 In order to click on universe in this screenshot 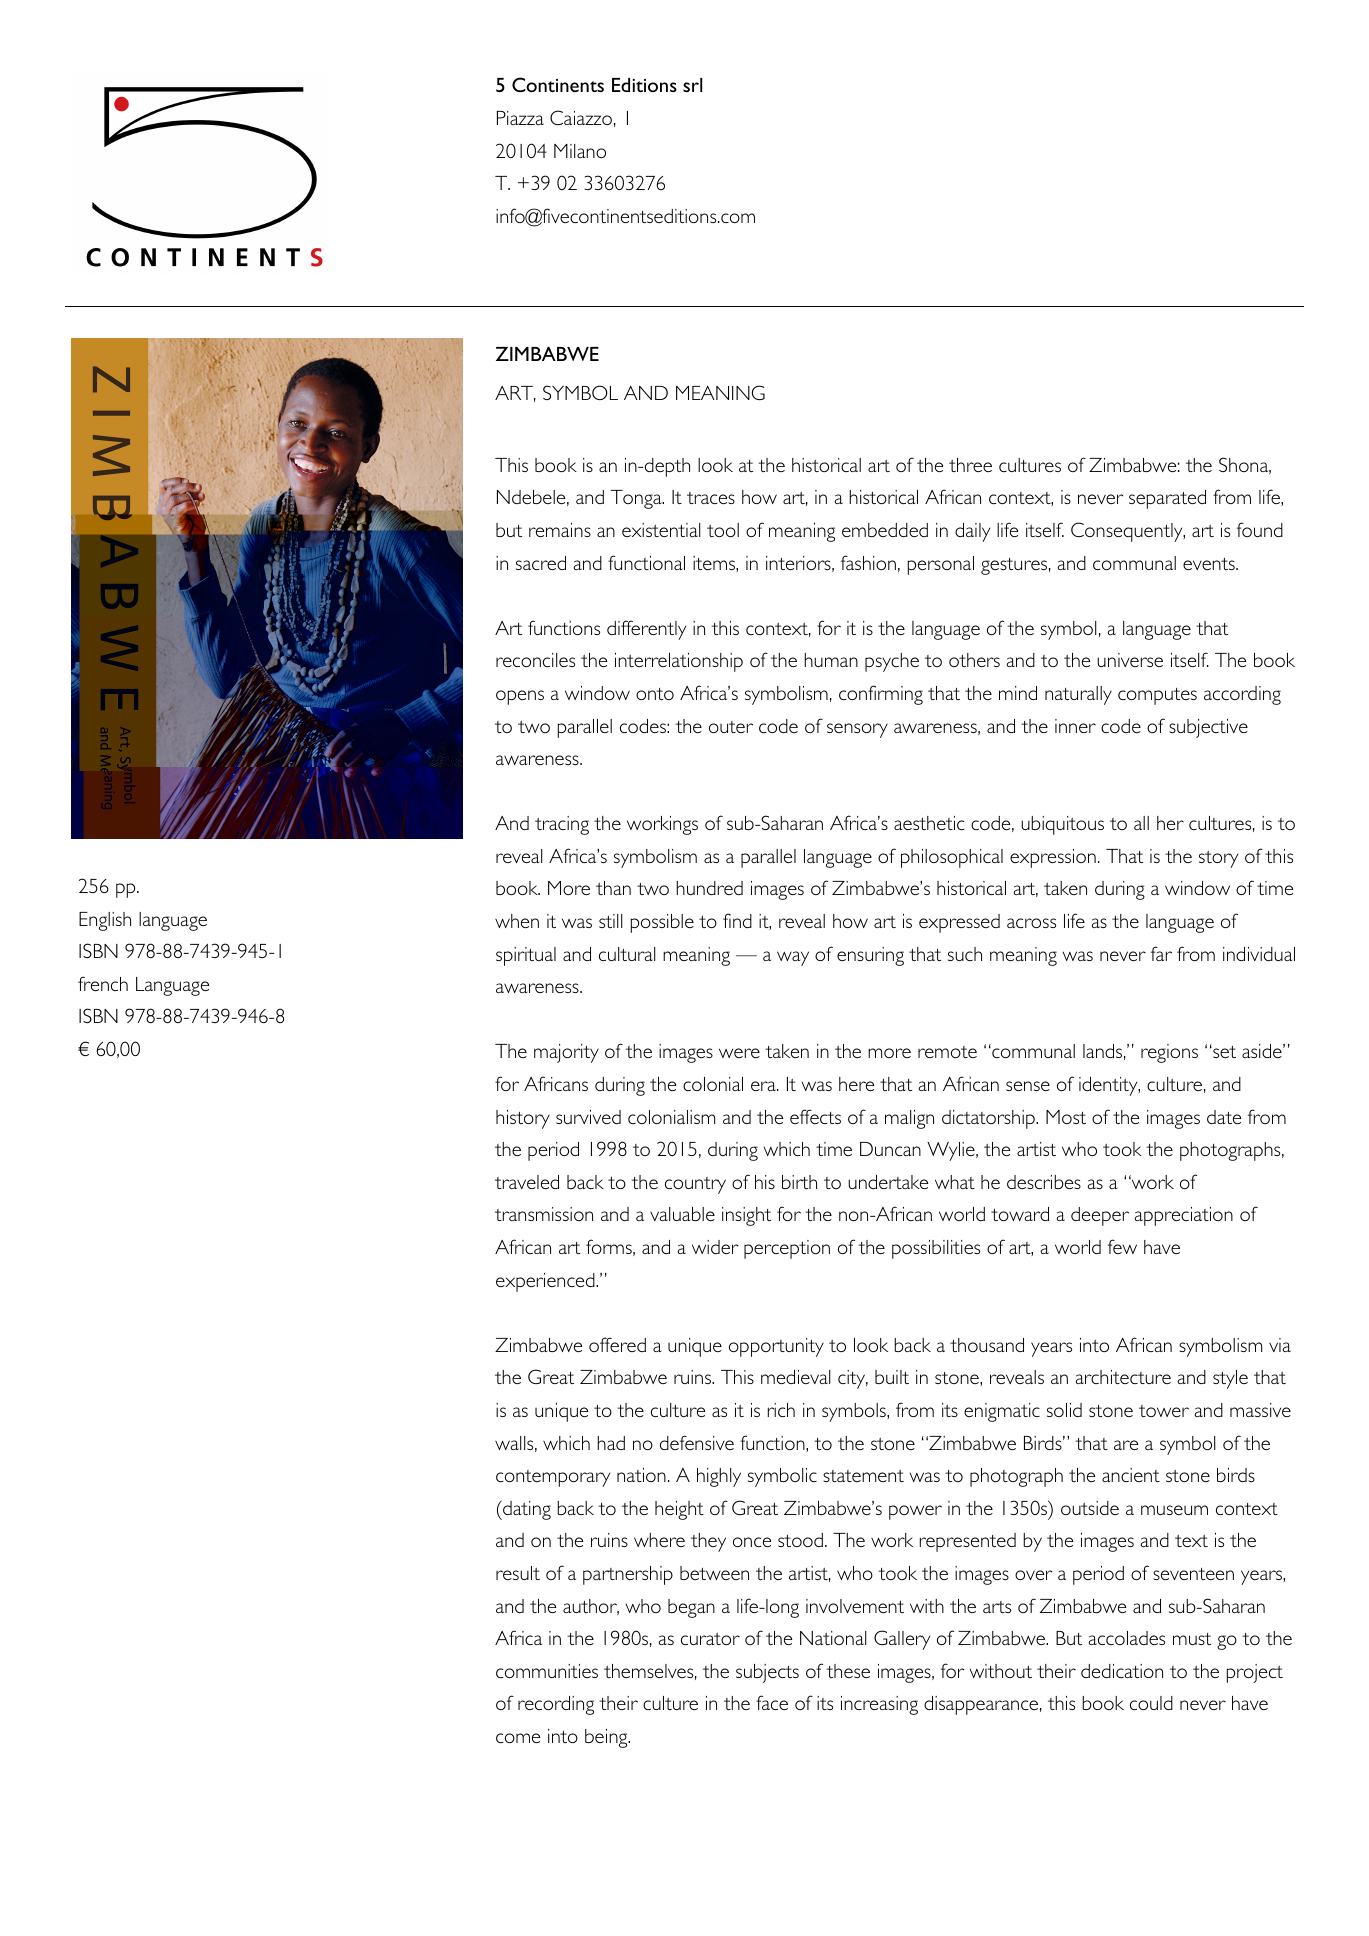, I will do `click(1130, 660)`.
